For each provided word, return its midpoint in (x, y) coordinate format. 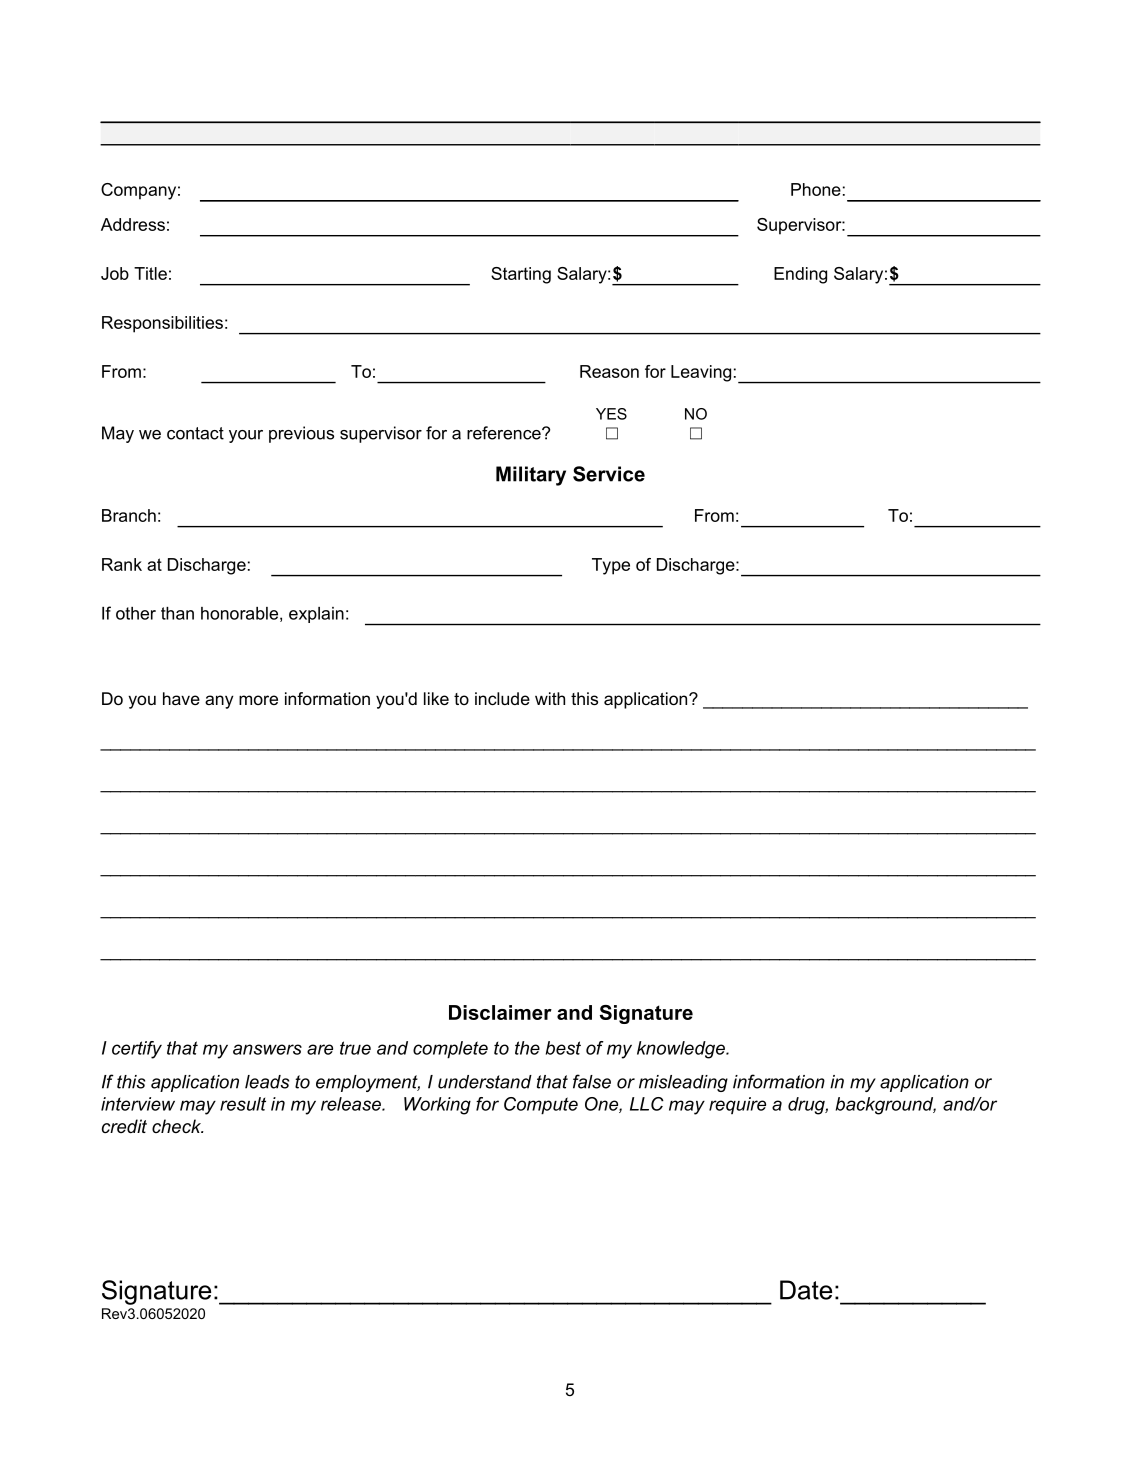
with (550, 698)
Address (133, 224)
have (181, 698)
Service (609, 474)
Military (531, 476)
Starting (521, 275)
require (737, 1105)
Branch (129, 515)
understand (485, 1082)
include (502, 698)
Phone (816, 189)
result (243, 1104)
